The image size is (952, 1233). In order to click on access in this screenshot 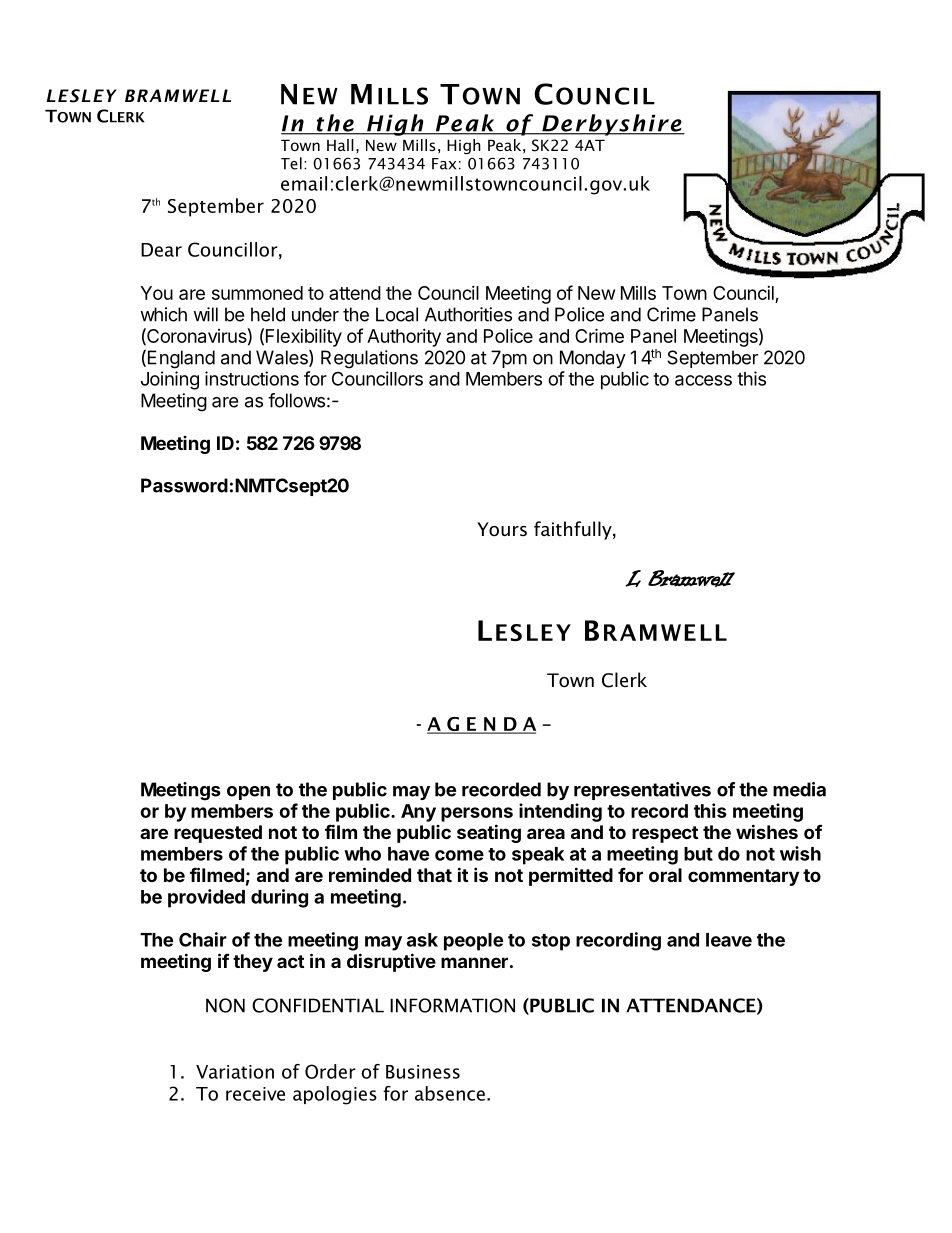, I will do `click(703, 380)`.
